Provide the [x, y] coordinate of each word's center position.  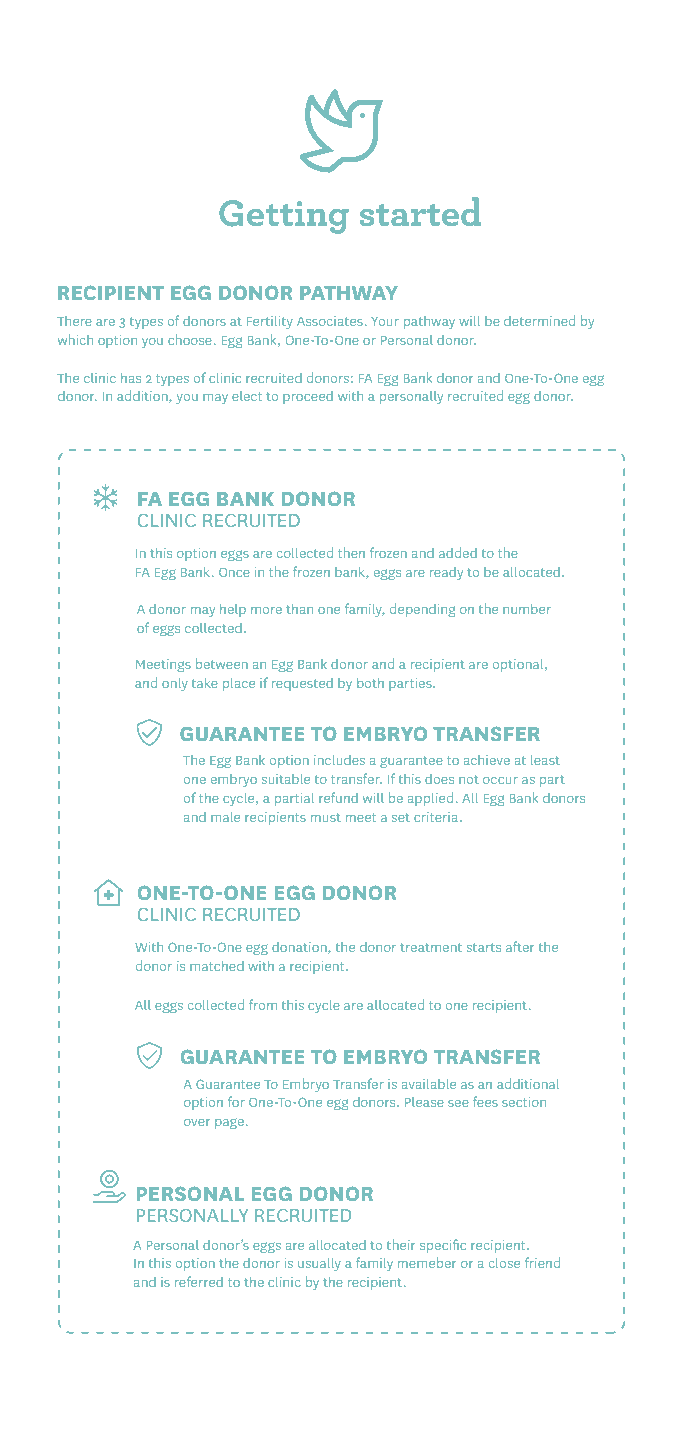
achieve [487, 760]
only [175, 684]
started [420, 212]
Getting [283, 217]
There [74, 321]
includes [339, 760]
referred [199, 1281]
